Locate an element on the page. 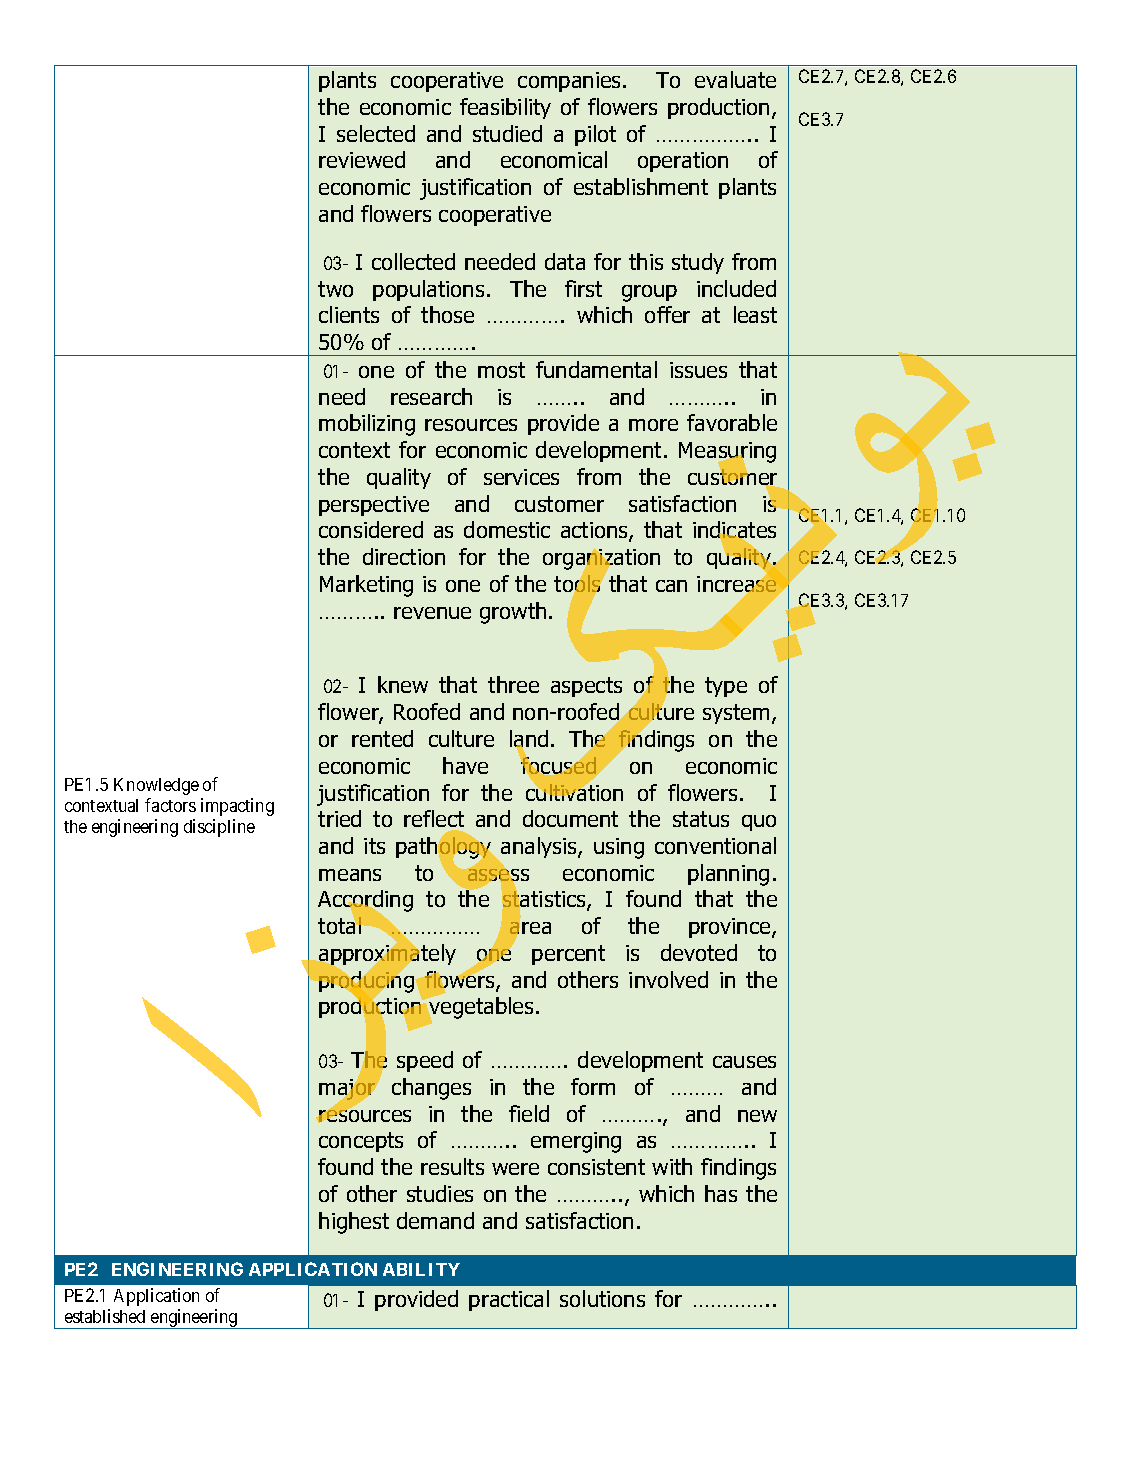 The image size is (1131, 1463). selected is located at coordinates (376, 133).
